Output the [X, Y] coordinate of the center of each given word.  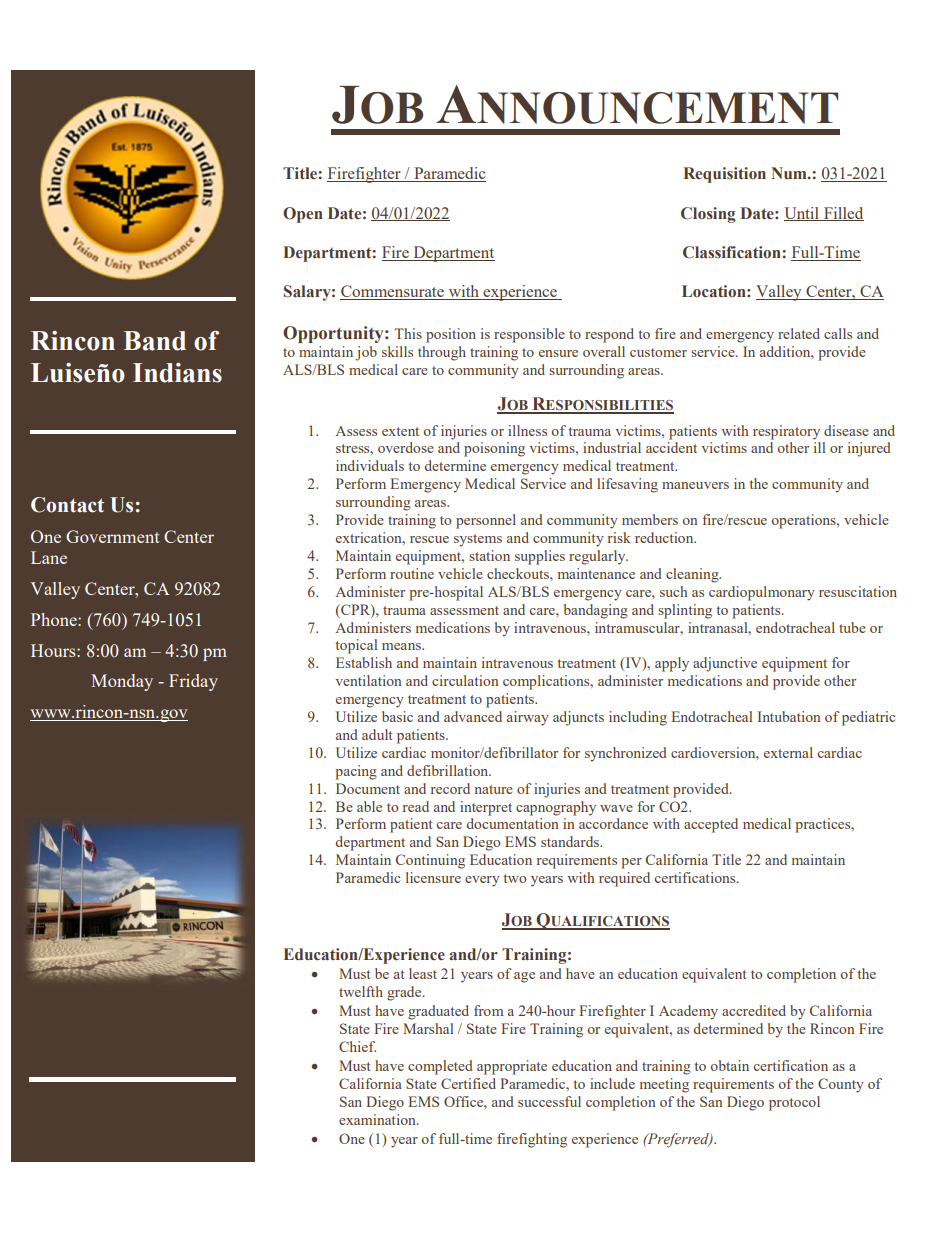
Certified [468, 1083]
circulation [465, 680]
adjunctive [725, 664]
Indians [177, 373]
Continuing [430, 861]
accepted [711, 825]
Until [802, 214]
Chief [357, 1046]
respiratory [786, 432]
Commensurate [393, 292]
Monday [122, 682]
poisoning [494, 449]
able [369, 806]
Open [303, 215]
